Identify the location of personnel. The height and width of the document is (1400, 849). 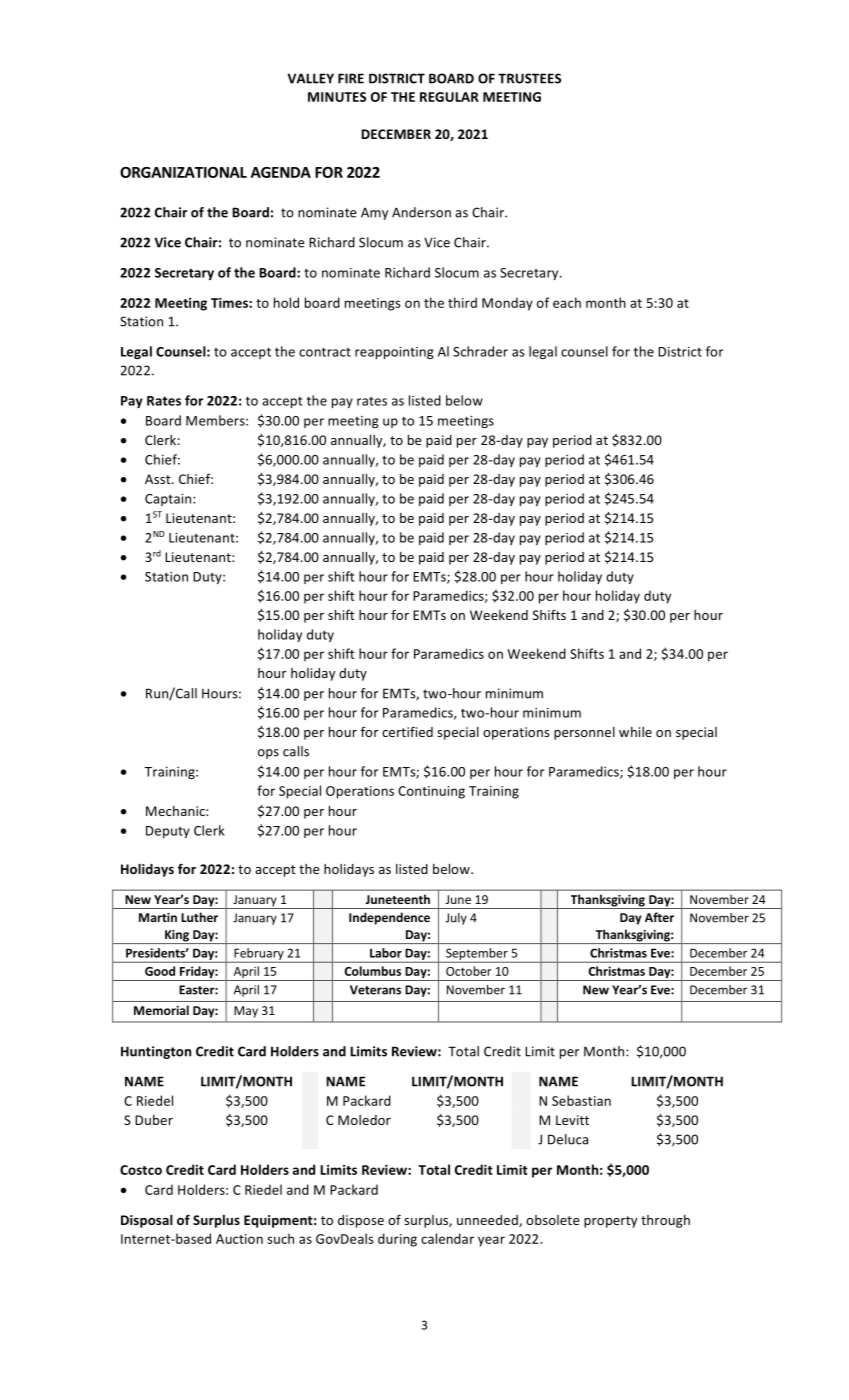
(584, 733).
